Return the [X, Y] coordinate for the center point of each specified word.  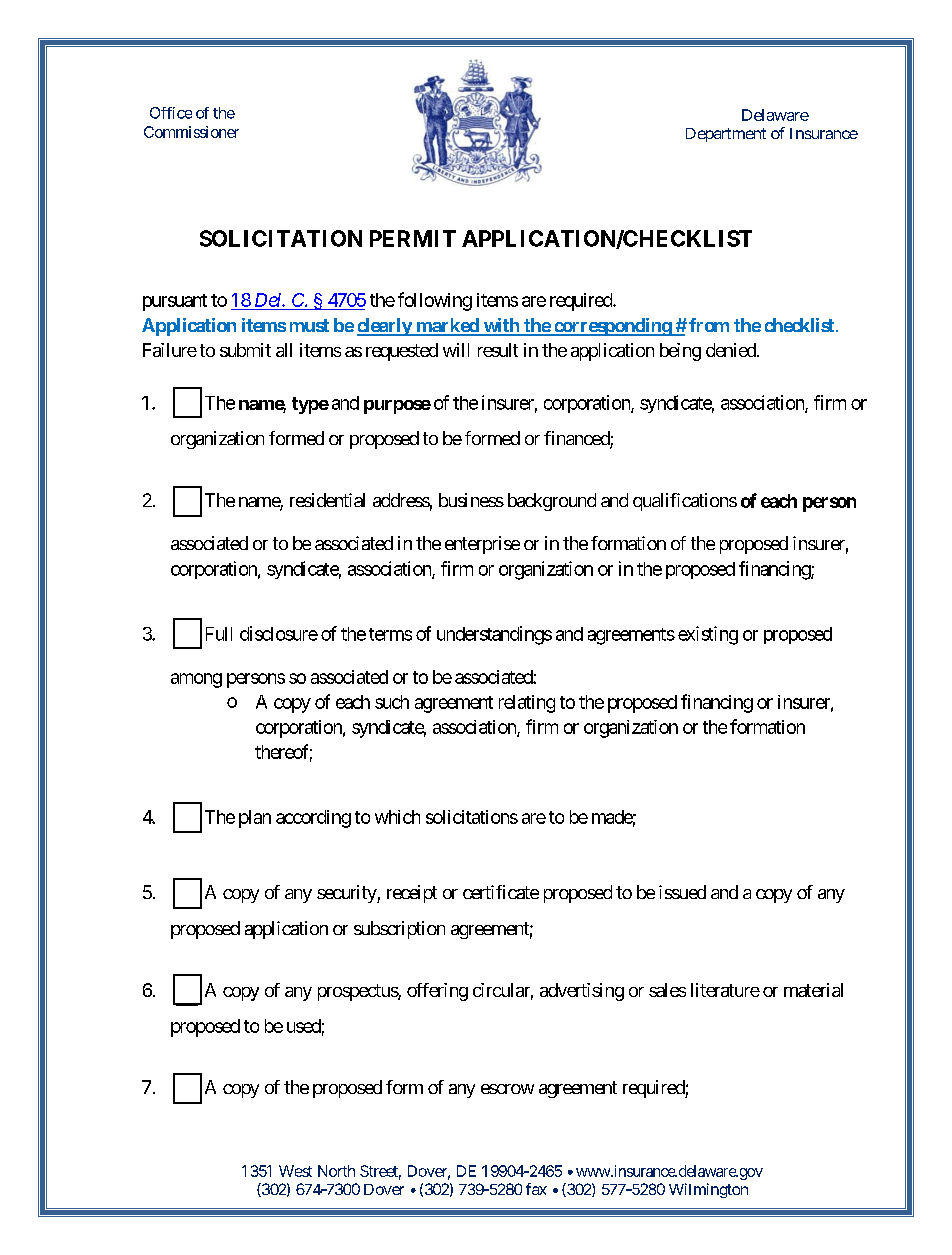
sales [667, 990]
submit [245, 350]
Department [726, 135]
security [347, 894]
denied [732, 350]
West [295, 1171]
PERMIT [413, 238]
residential [327, 500]
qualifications [685, 502]
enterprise [482, 545]
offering [437, 992]
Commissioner [191, 132]
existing [708, 635]
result [498, 350]
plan [255, 819]
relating [527, 704]
